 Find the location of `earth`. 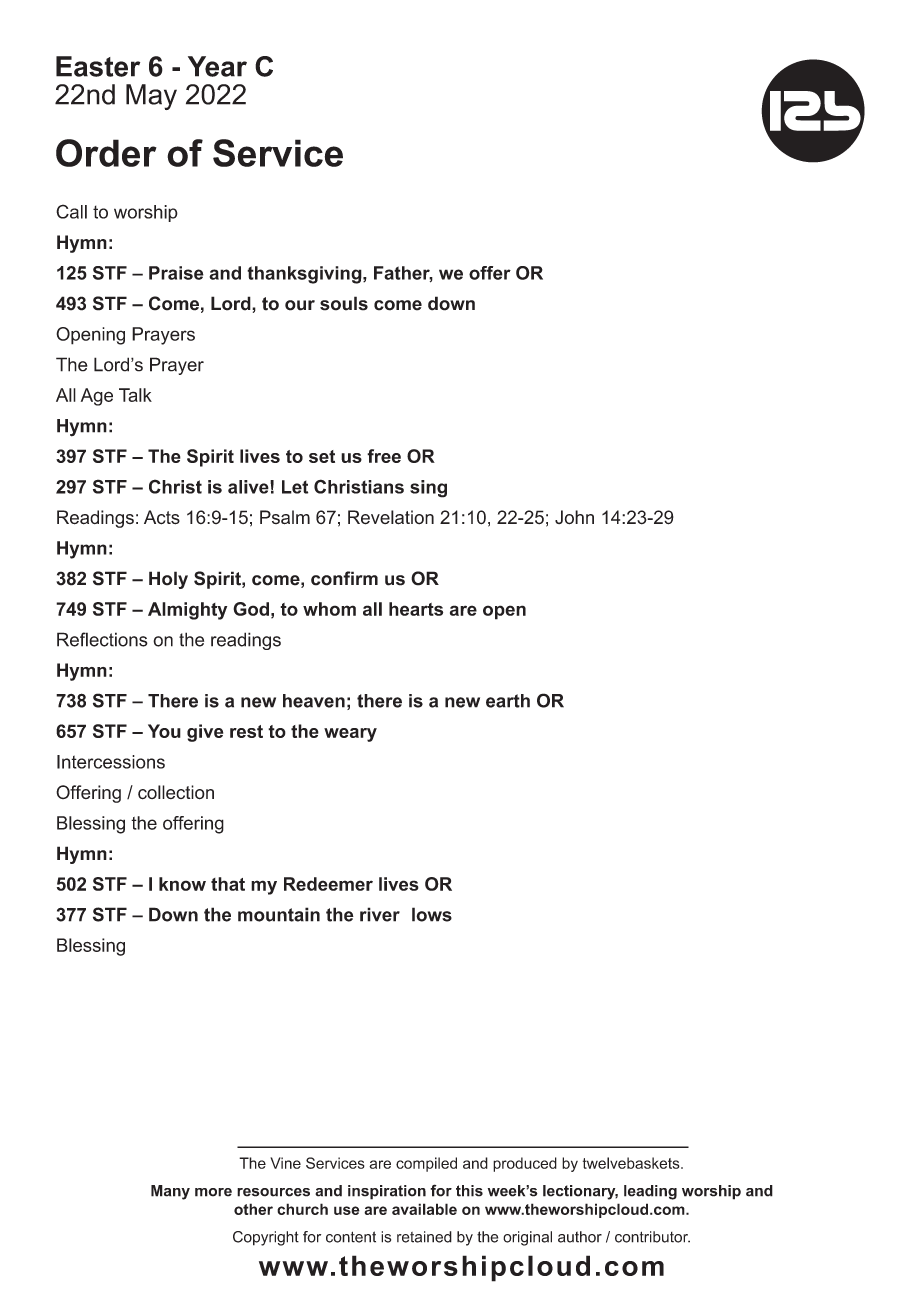

earth is located at coordinates (508, 701).
